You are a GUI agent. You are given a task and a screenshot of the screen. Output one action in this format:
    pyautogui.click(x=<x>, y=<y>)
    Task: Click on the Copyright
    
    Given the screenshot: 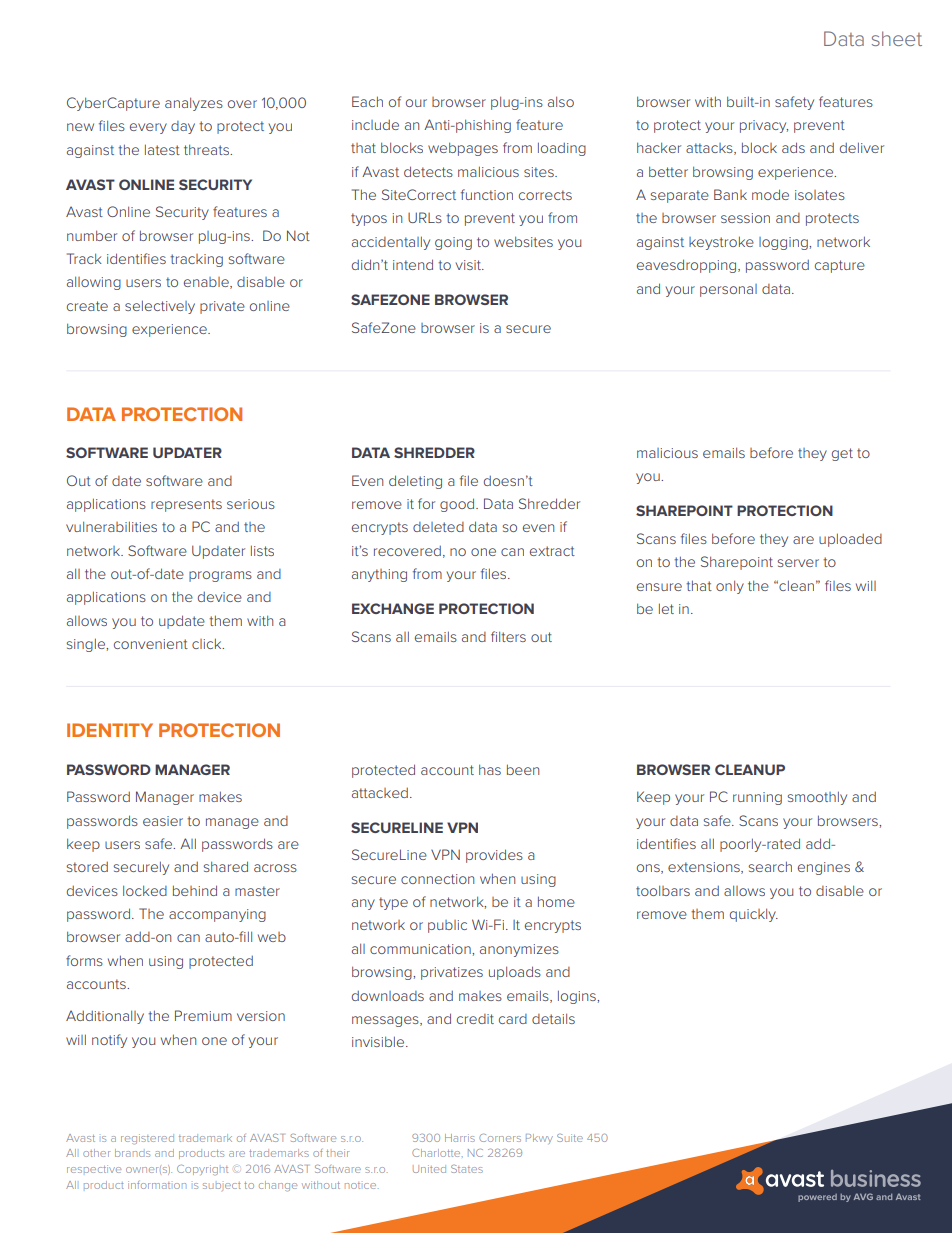 What is the action you would take?
    pyautogui.click(x=202, y=1170)
